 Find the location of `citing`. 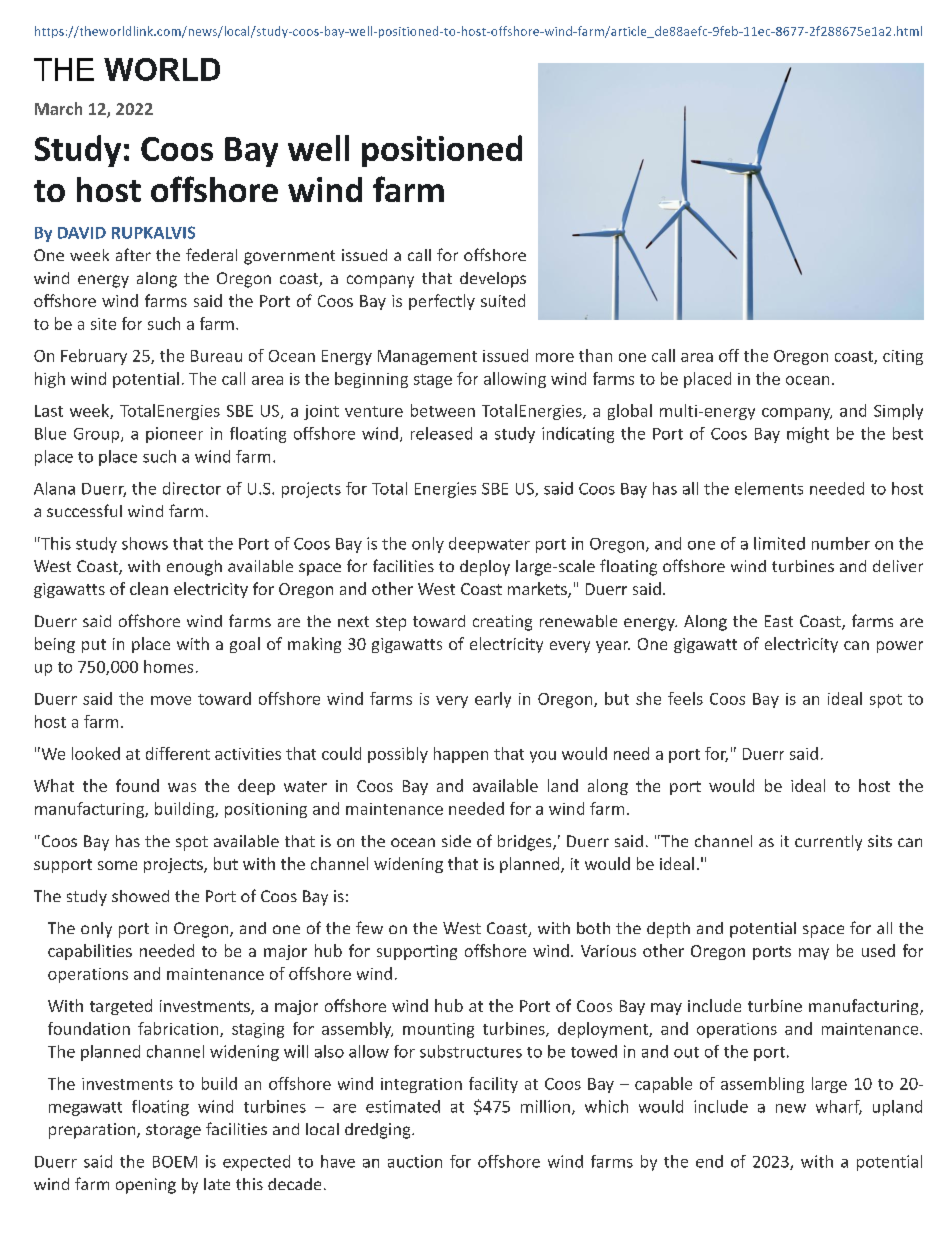

citing is located at coordinates (903, 357).
